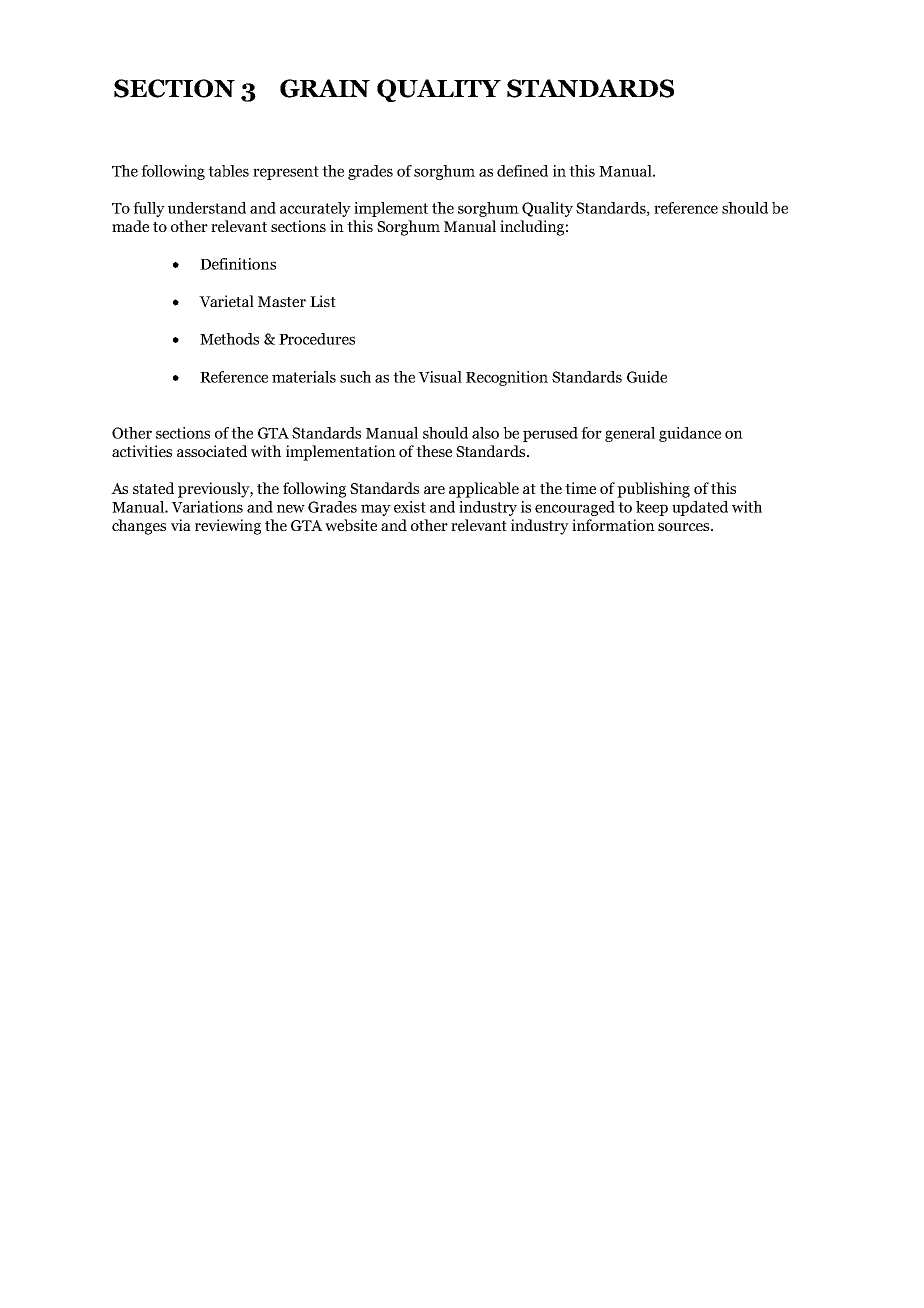 This screenshot has width=924, height=1308. I want to click on List, so click(323, 301).
